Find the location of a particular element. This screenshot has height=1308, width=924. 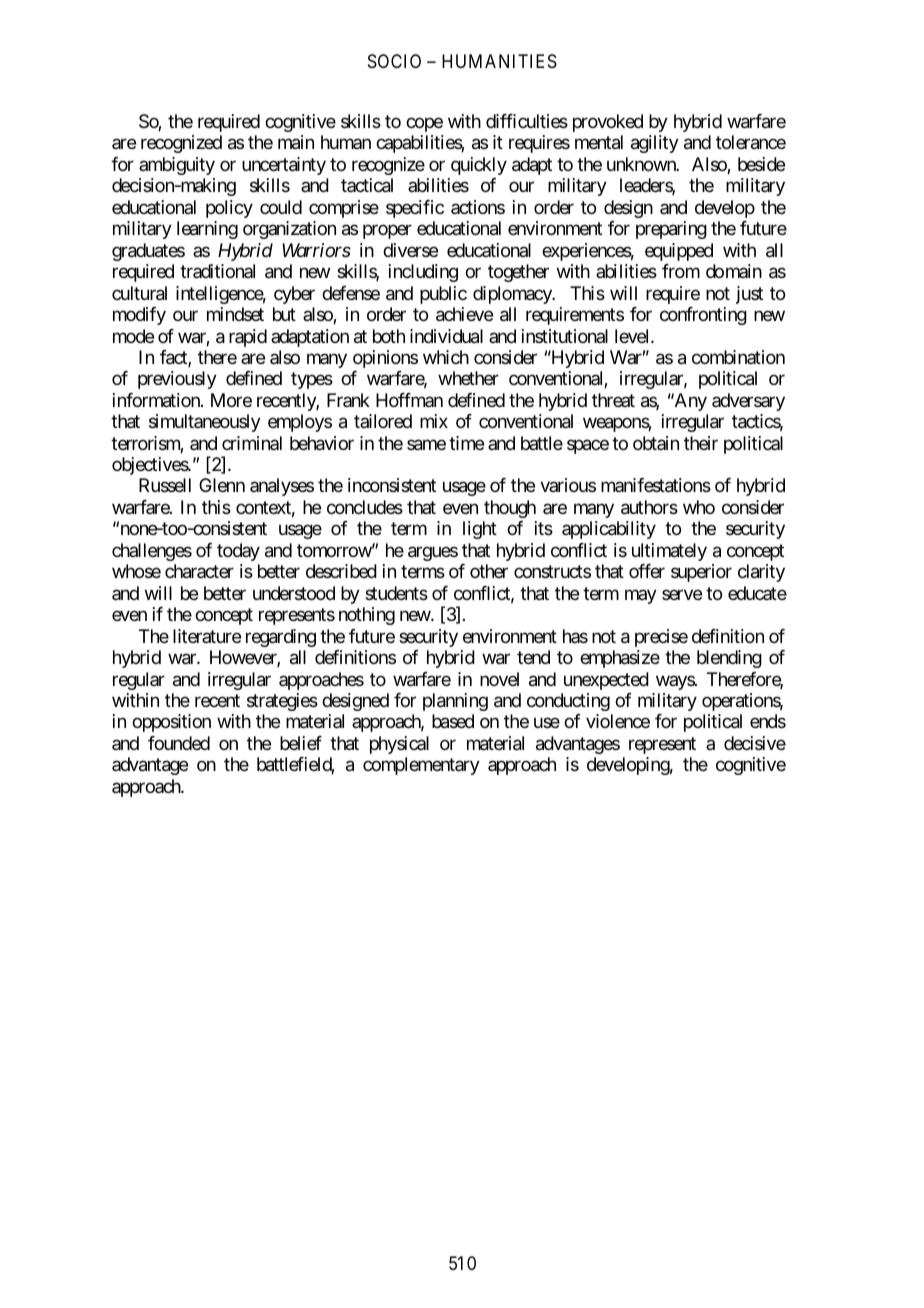

based is located at coordinates (453, 721).
